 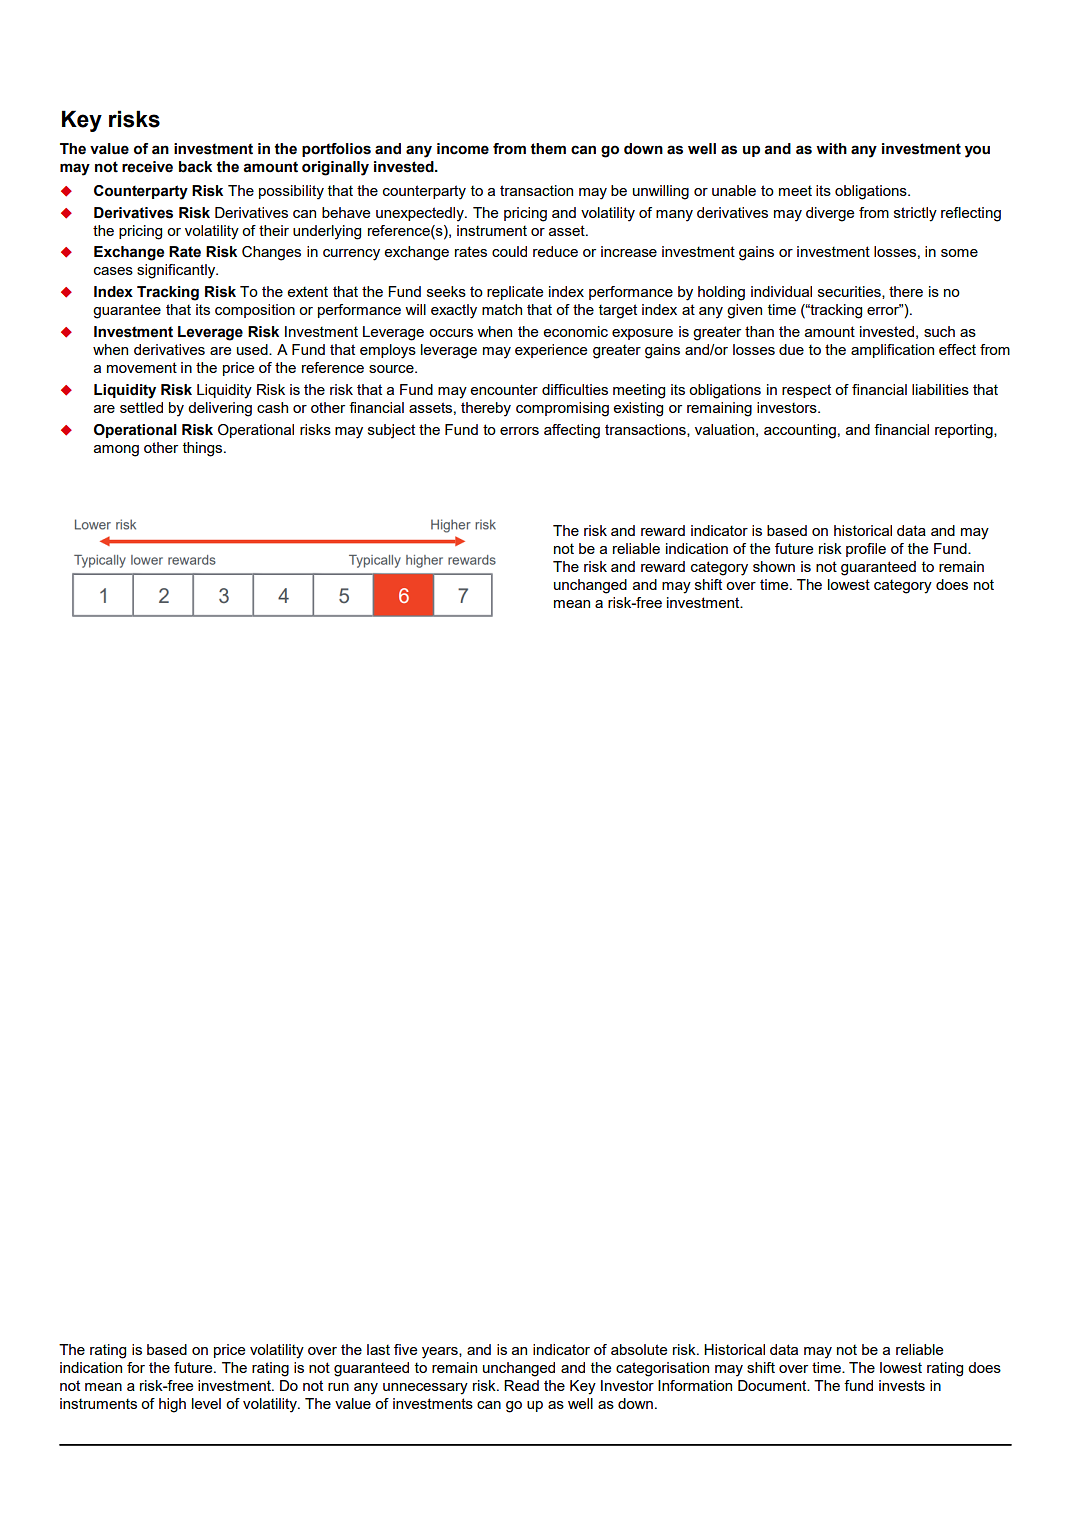 What do you see at coordinates (774, 566) in the image?
I see `shown` at bounding box center [774, 566].
